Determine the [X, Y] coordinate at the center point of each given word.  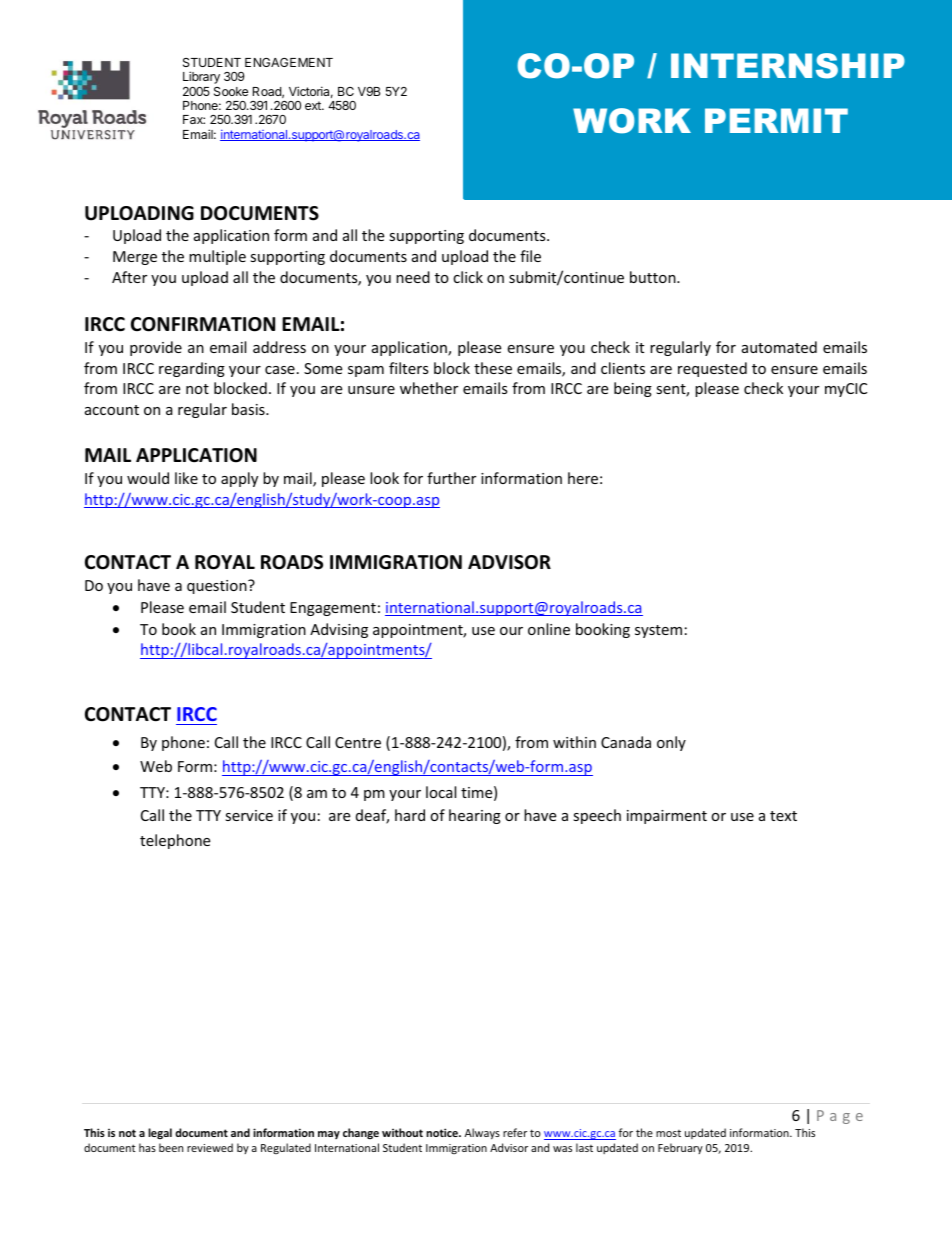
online [549, 629]
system [658, 631]
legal [160, 1133]
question [218, 587]
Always [482, 1133]
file [530, 256]
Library [201, 77]
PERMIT [776, 120]
